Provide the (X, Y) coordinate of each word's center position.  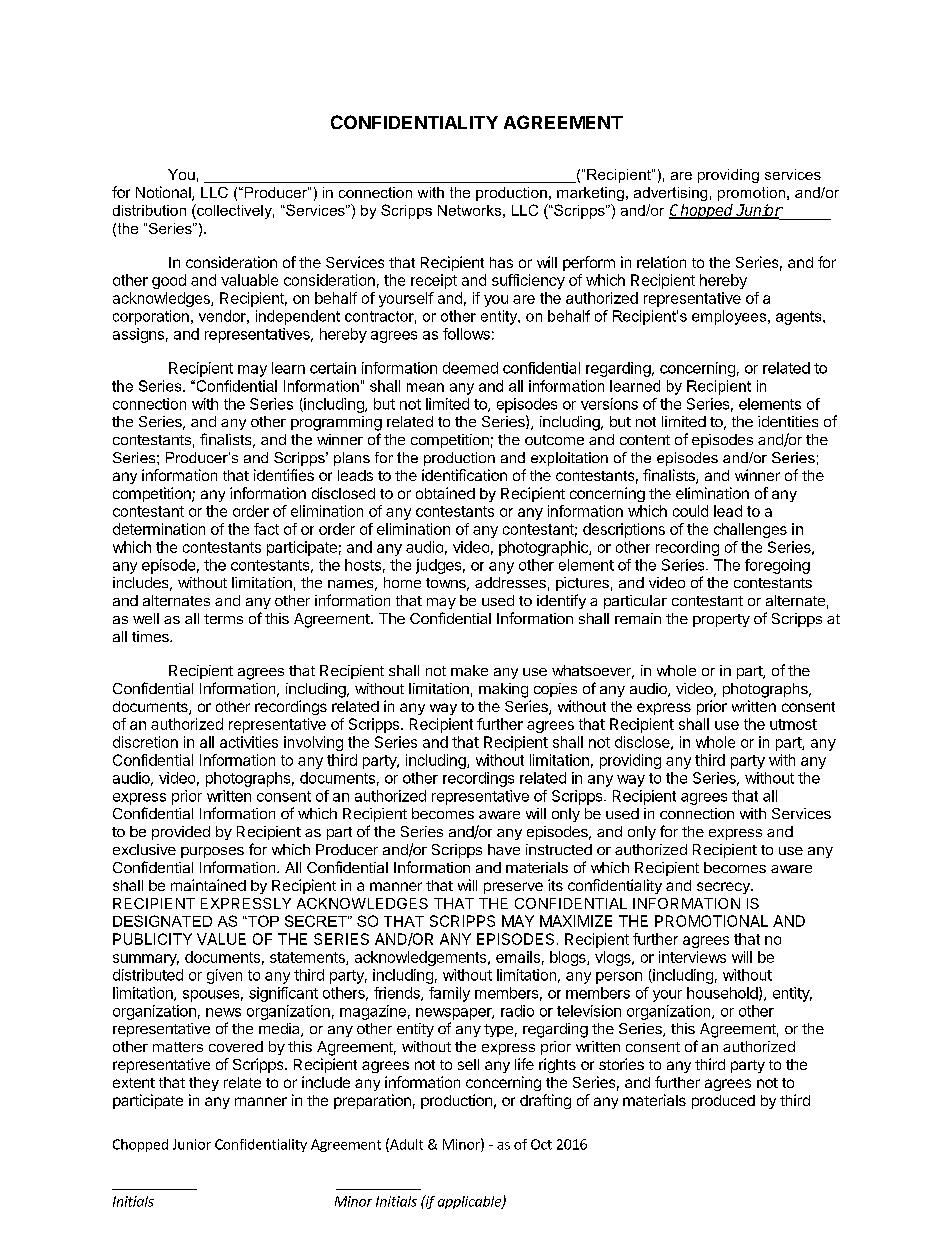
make (469, 670)
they (204, 1084)
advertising (670, 194)
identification (464, 475)
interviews (692, 957)
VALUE (221, 939)
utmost (793, 724)
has (501, 262)
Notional (164, 193)
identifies (284, 475)
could (690, 511)
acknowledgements (422, 958)
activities (249, 742)
